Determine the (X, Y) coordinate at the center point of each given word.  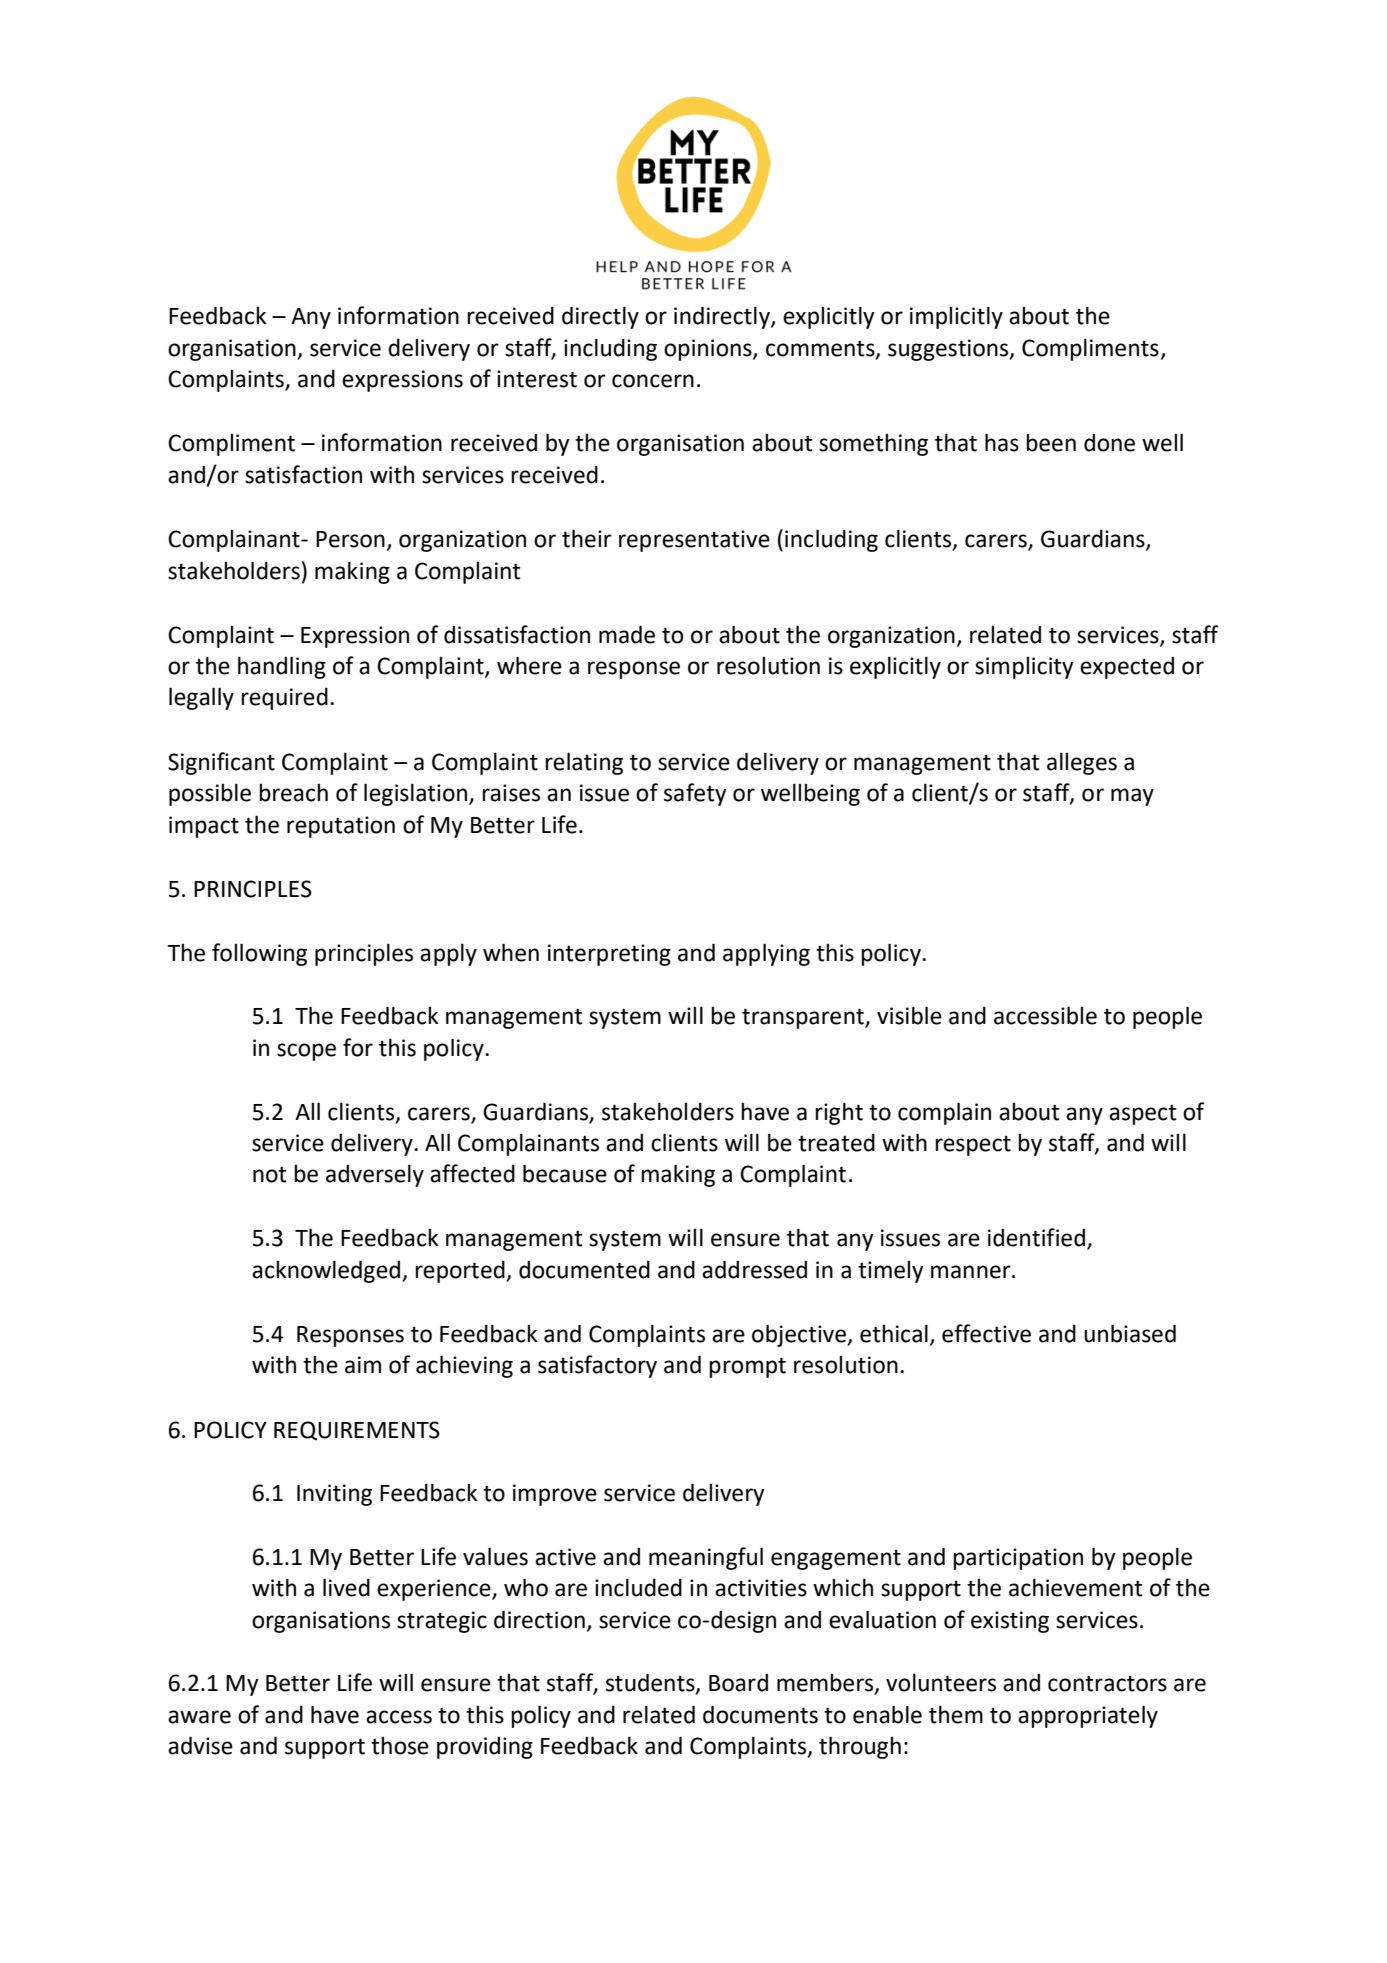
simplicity (1024, 667)
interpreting (609, 955)
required (284, 698)
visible (909, 1015)
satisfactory (597, 1366)
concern (653, 381)
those (400, 1745)
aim (363, 1365)
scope (306, 1052)
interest (537, 379)
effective (986, 1333)
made (627, 634)
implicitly (956, 317)
